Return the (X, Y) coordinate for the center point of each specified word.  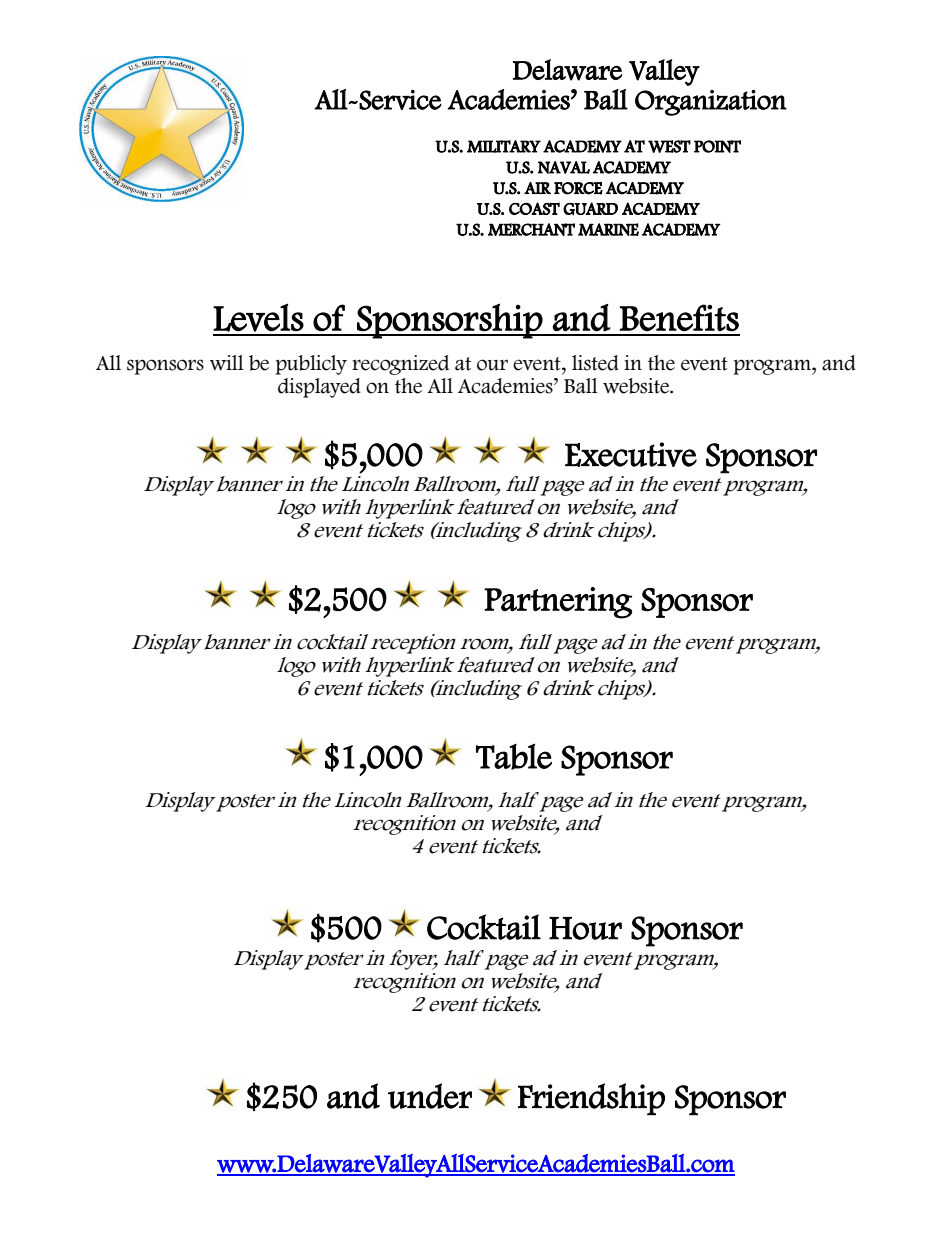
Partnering (558, 603)
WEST (669, 146)
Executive (631, 454)
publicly (311, 365)
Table (514, 756)
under (430, 1096)
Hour (585, 928)
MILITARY (504, 146)
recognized (400, 365)
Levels (258, 317)
